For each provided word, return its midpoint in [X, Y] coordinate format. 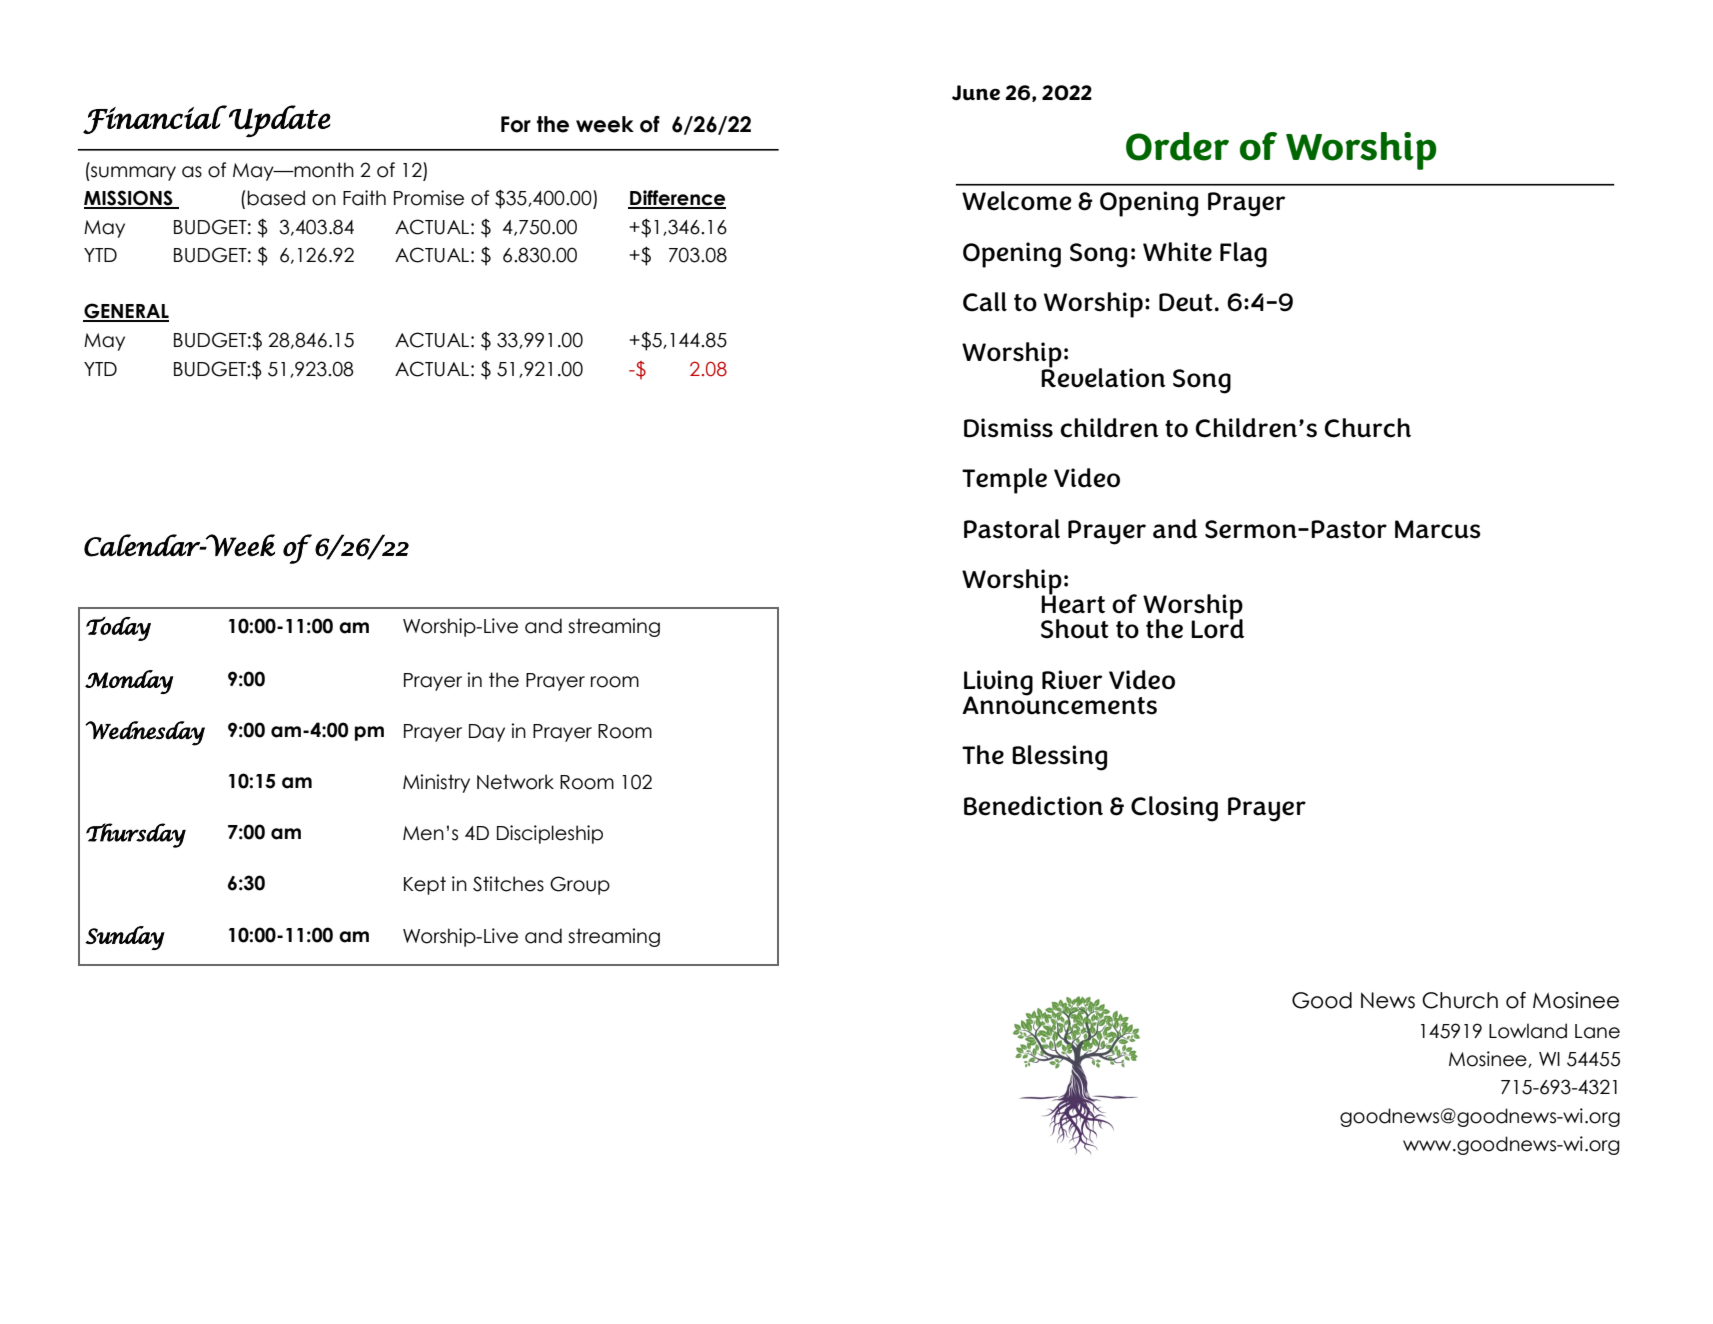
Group [580, 885]
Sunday [125, 938]
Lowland [1528, 1031]
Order [1177, 146]
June [976, 93]
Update [280, 121]
